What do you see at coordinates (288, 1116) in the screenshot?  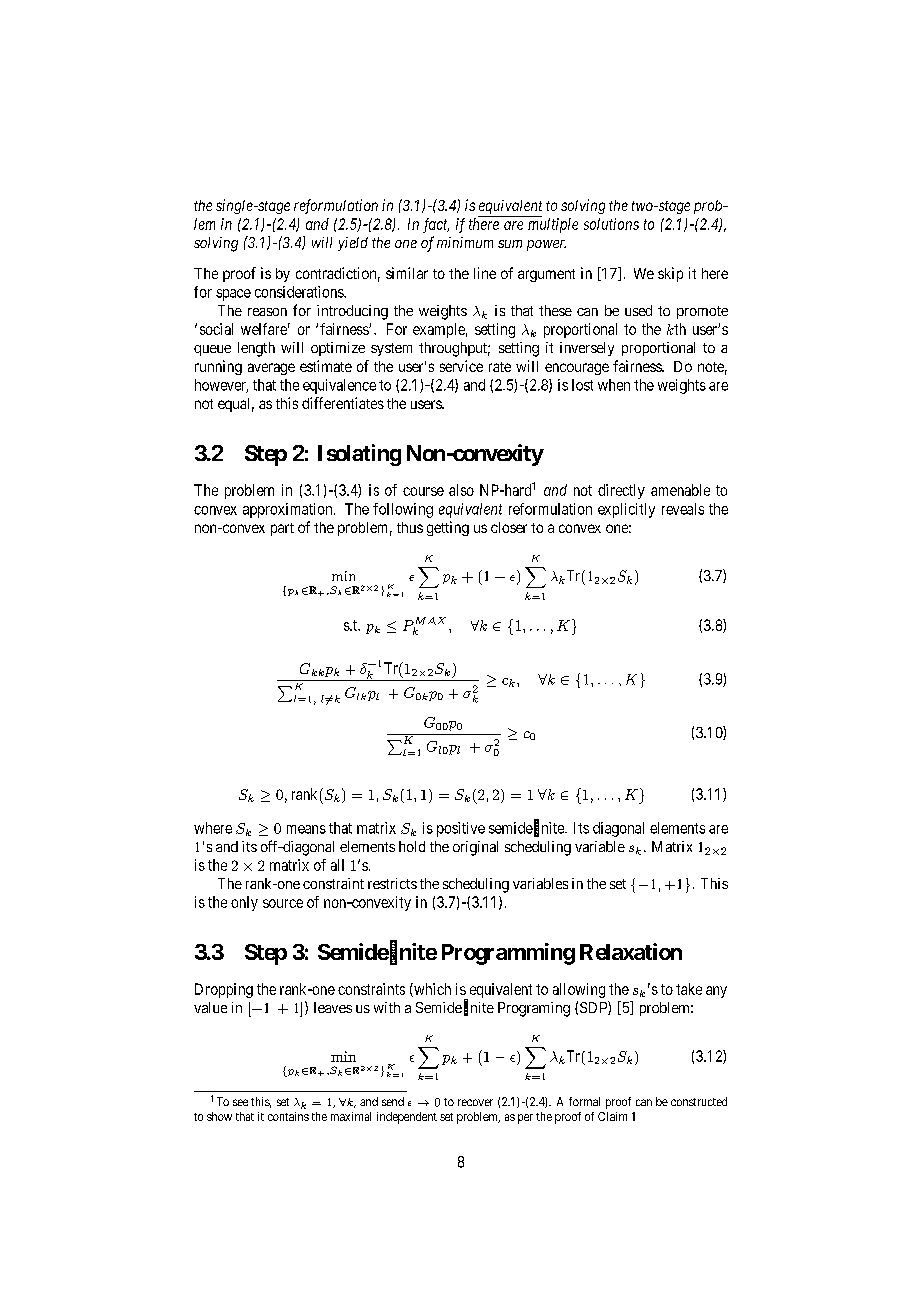 I see `contains` at bounding box center [288, 1116].
